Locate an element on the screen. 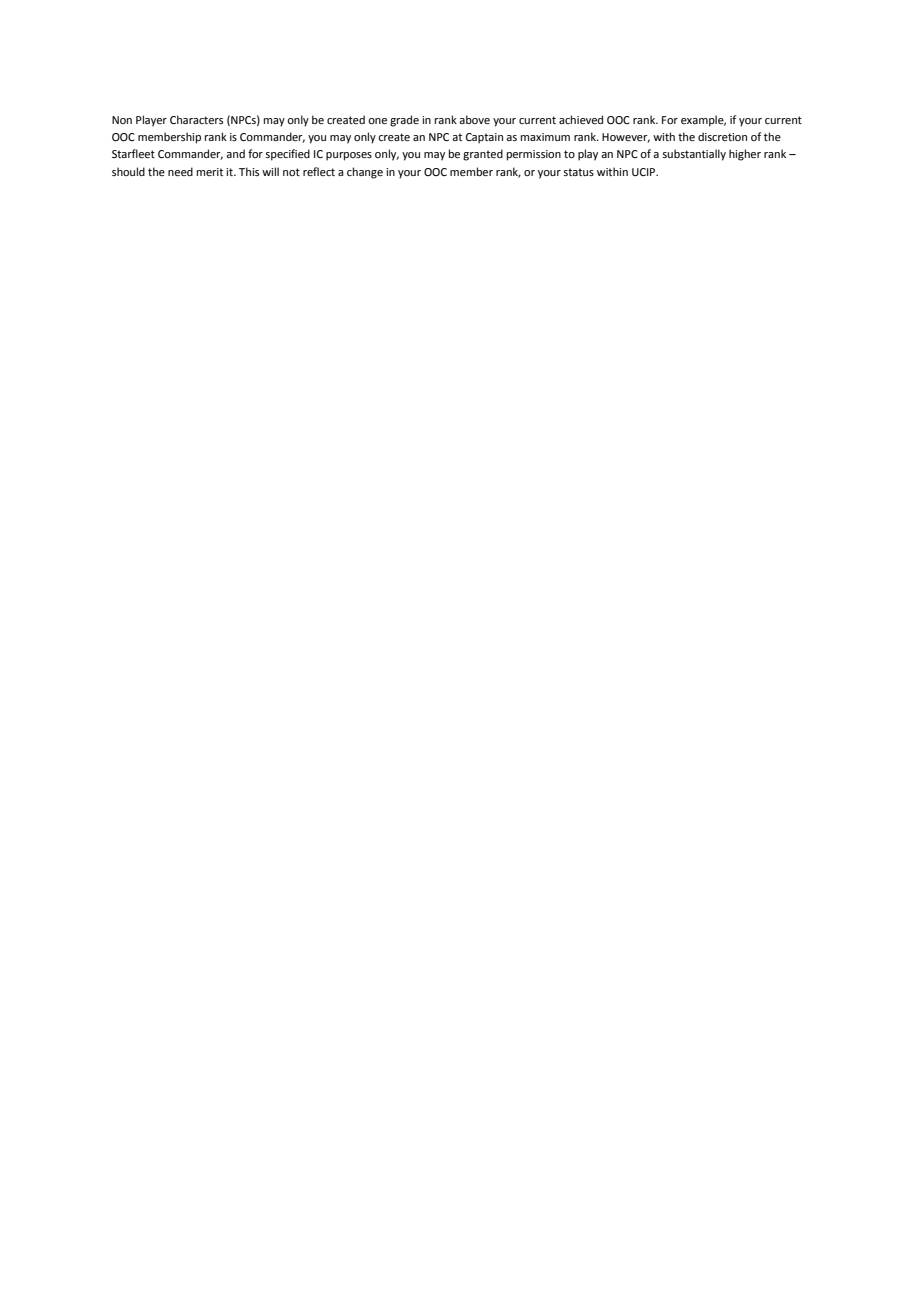  Characters is located at coordinates (196, 119).
